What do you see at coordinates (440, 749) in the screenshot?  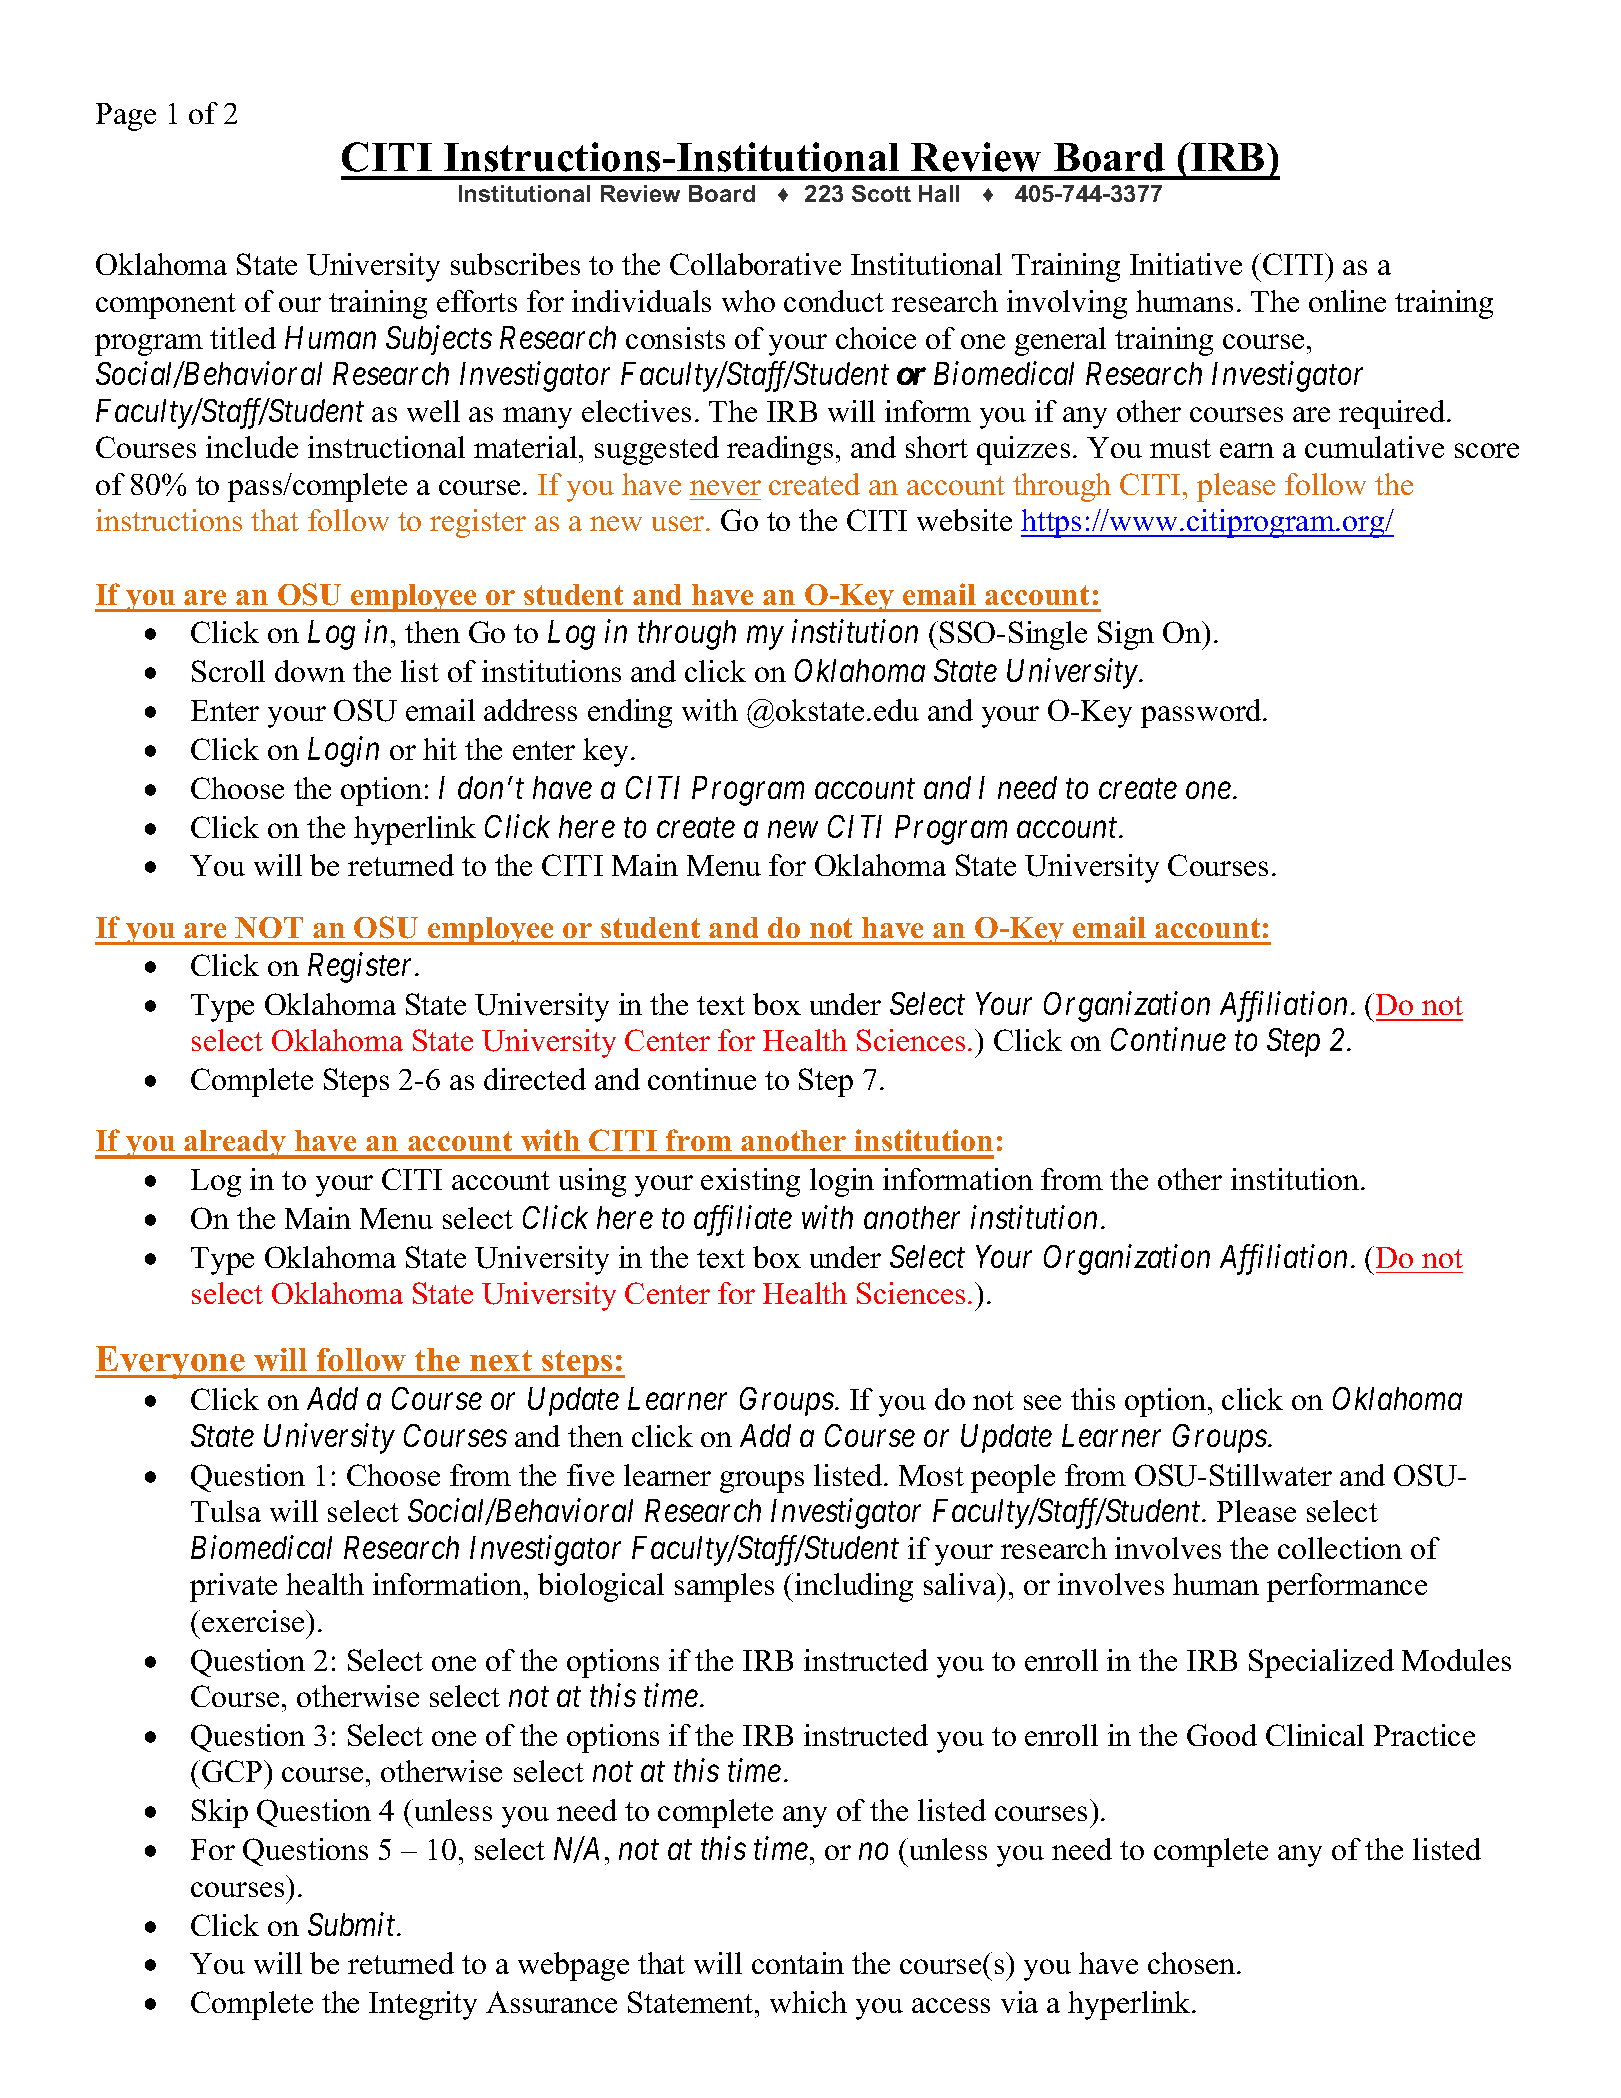 I see `hit` at bounding box center [440, 749].
